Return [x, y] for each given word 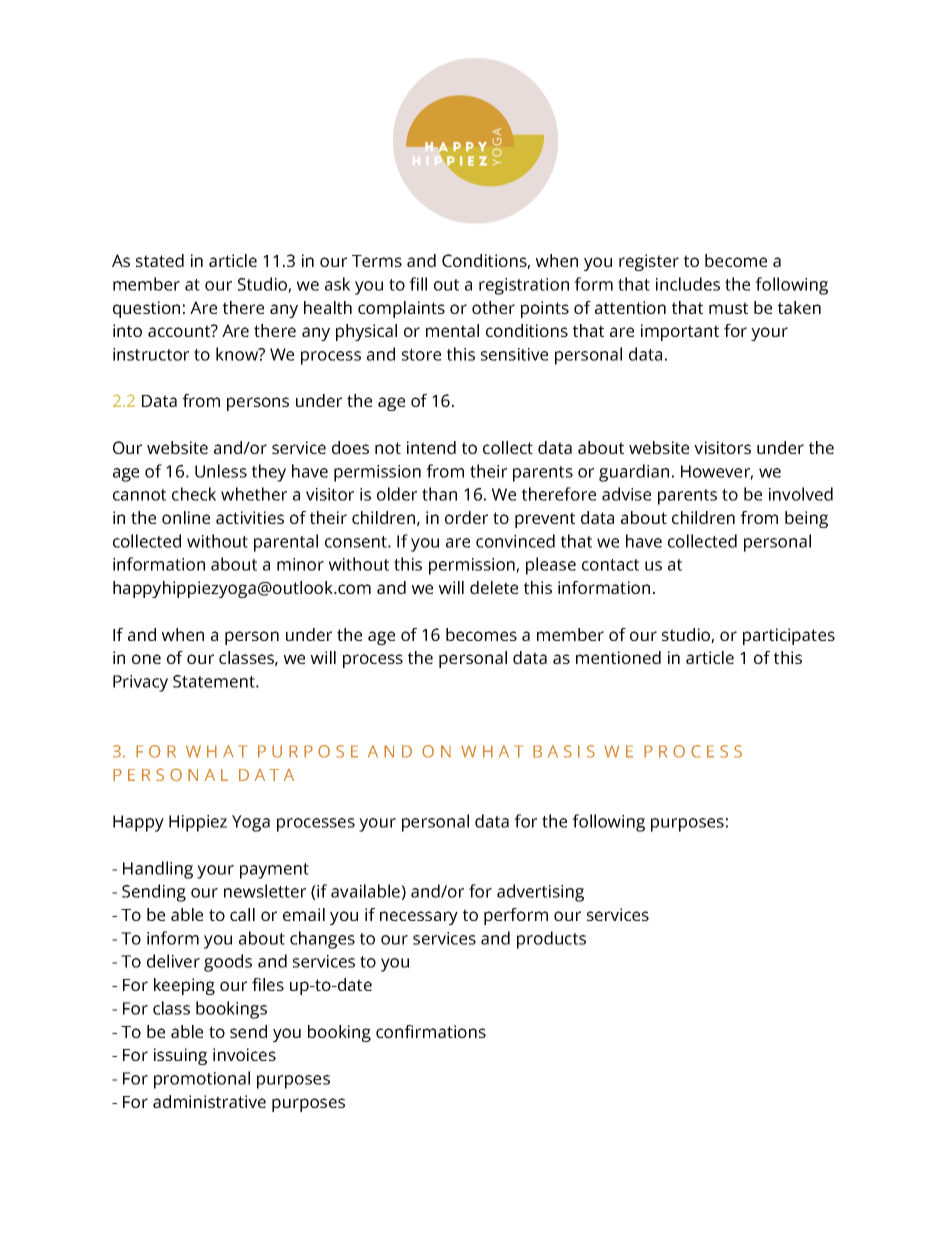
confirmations [431, 1031]
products [551, 940]
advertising [540, 893]
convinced [515, 541]
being [806, 519]
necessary [419, 918]
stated [160, 260]
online [186, 517]
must [728, 308]
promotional [202, 1080]
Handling [158, 870]
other [493, 307]
